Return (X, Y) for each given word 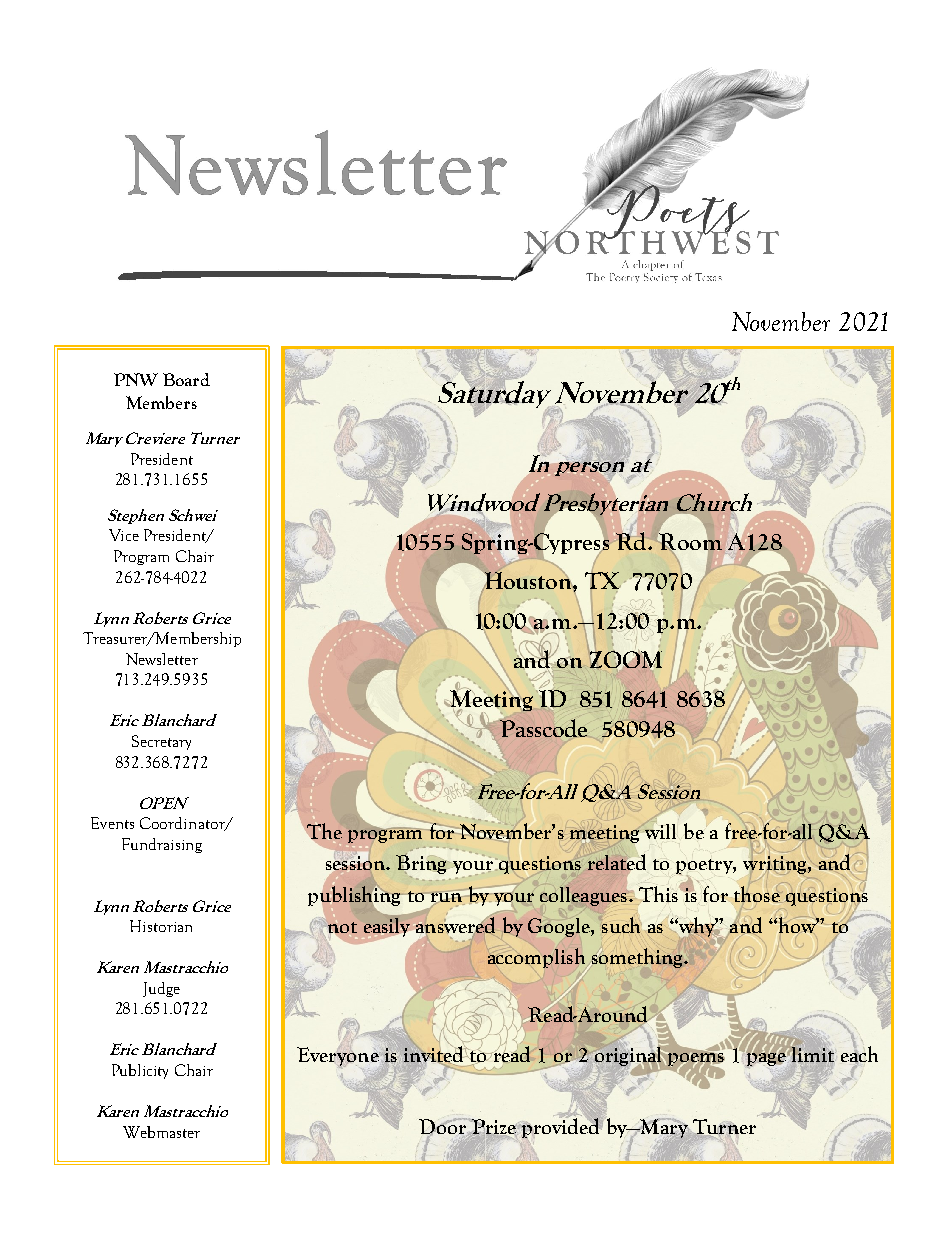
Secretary (161, 742)
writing (776, 865)
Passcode (542, 727)
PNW (136, 379)
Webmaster (161, 1132)
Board (186, 379)
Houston (529, 580)
